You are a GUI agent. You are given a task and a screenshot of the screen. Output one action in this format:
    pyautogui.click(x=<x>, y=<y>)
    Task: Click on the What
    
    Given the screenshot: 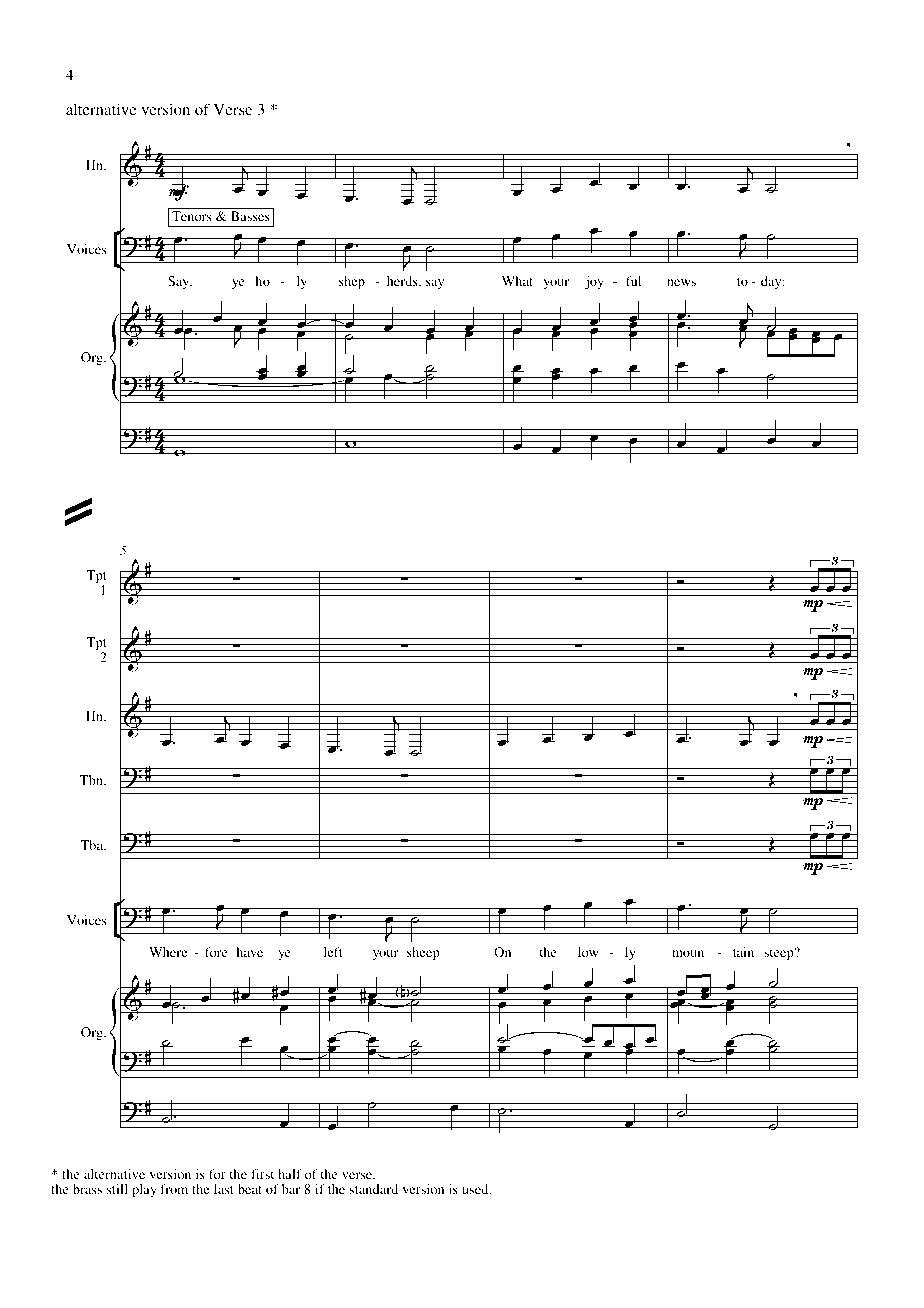 What is the action you would take?
    pyautogui.click(x=517, y=281)
